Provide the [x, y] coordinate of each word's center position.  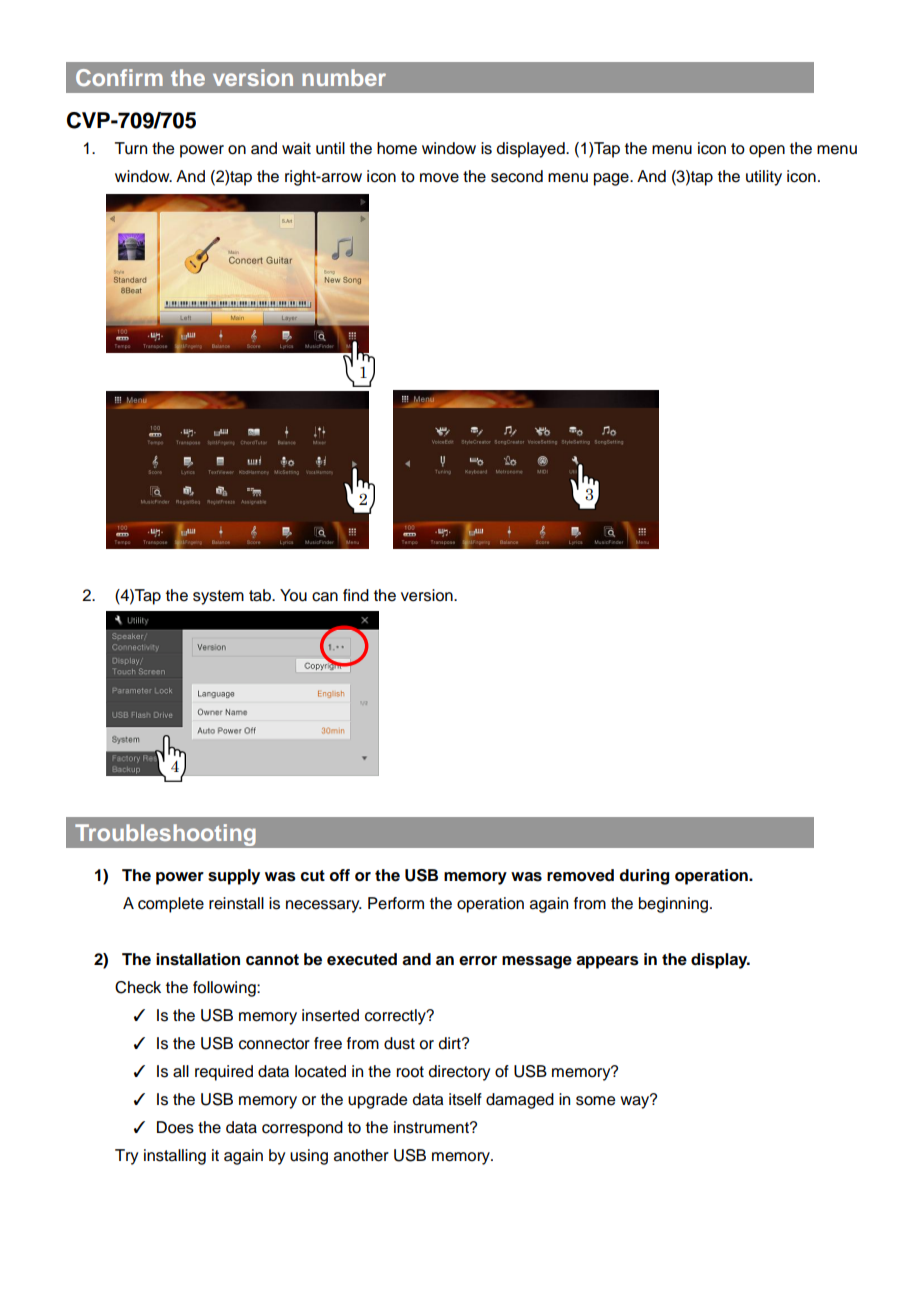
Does [175, 1127]
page [612, 179]
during [644, 877]
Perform [396, 903]
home [397, 148]
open [767, 151]
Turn [131, 148]
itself [465, 1099]
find [356, 595]
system [218, 597]
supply [234, 877]
